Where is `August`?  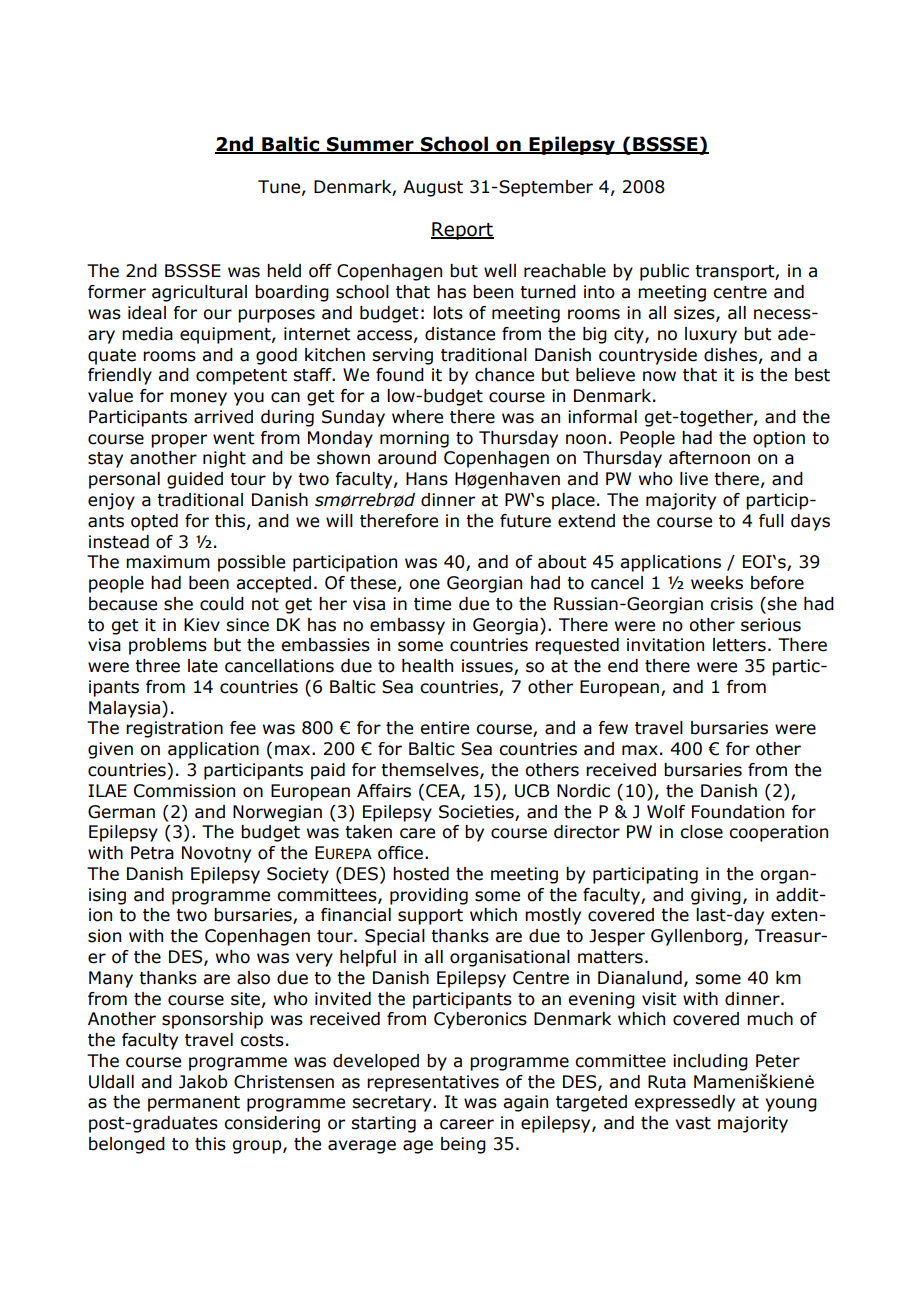 August is located at coordinates (433, 188).
